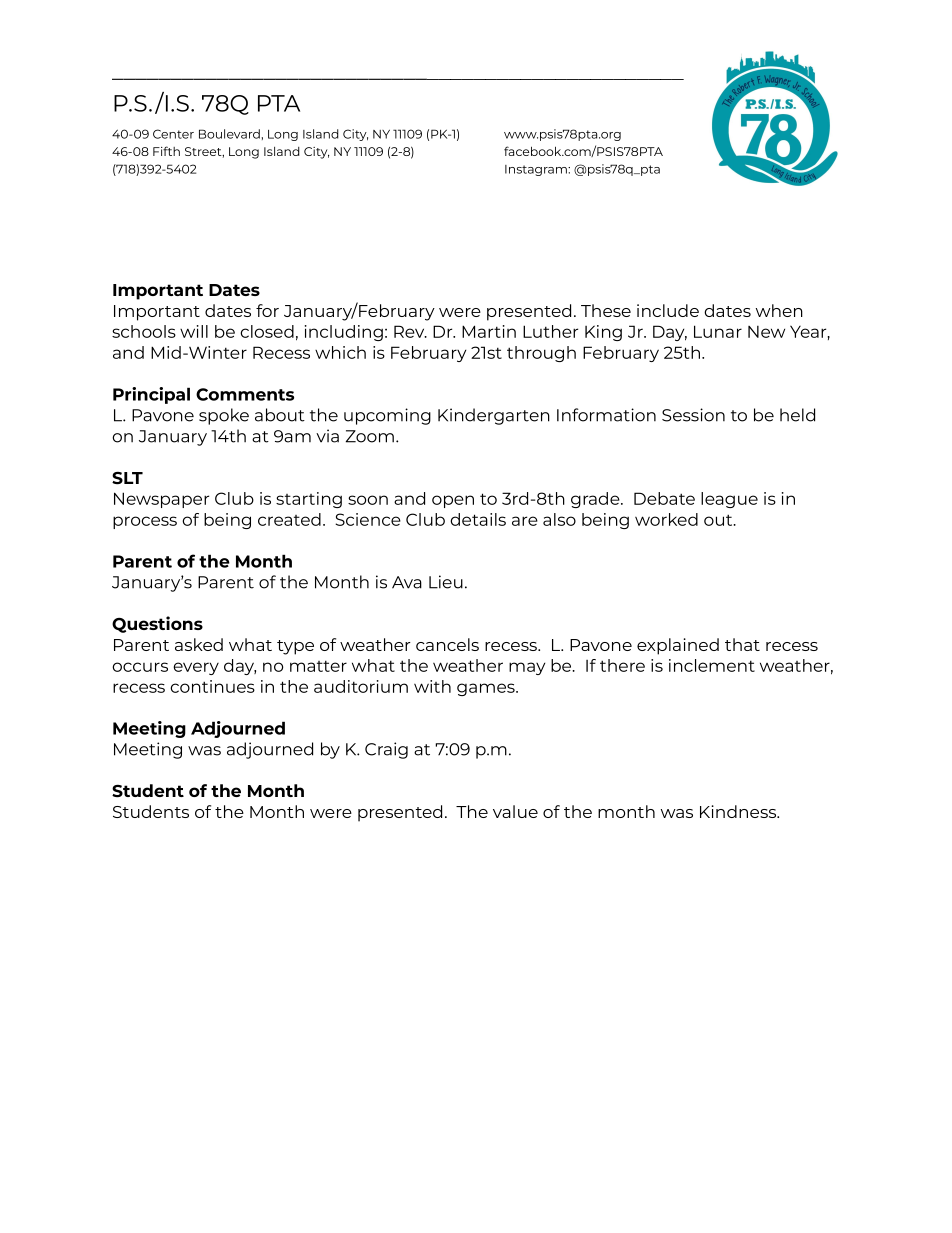 This screenshot has width=952, height=1233. What do you see at coordinates (537, 170) in the screenshot?
I see `Instagram` at bounding box center [537, 170].
